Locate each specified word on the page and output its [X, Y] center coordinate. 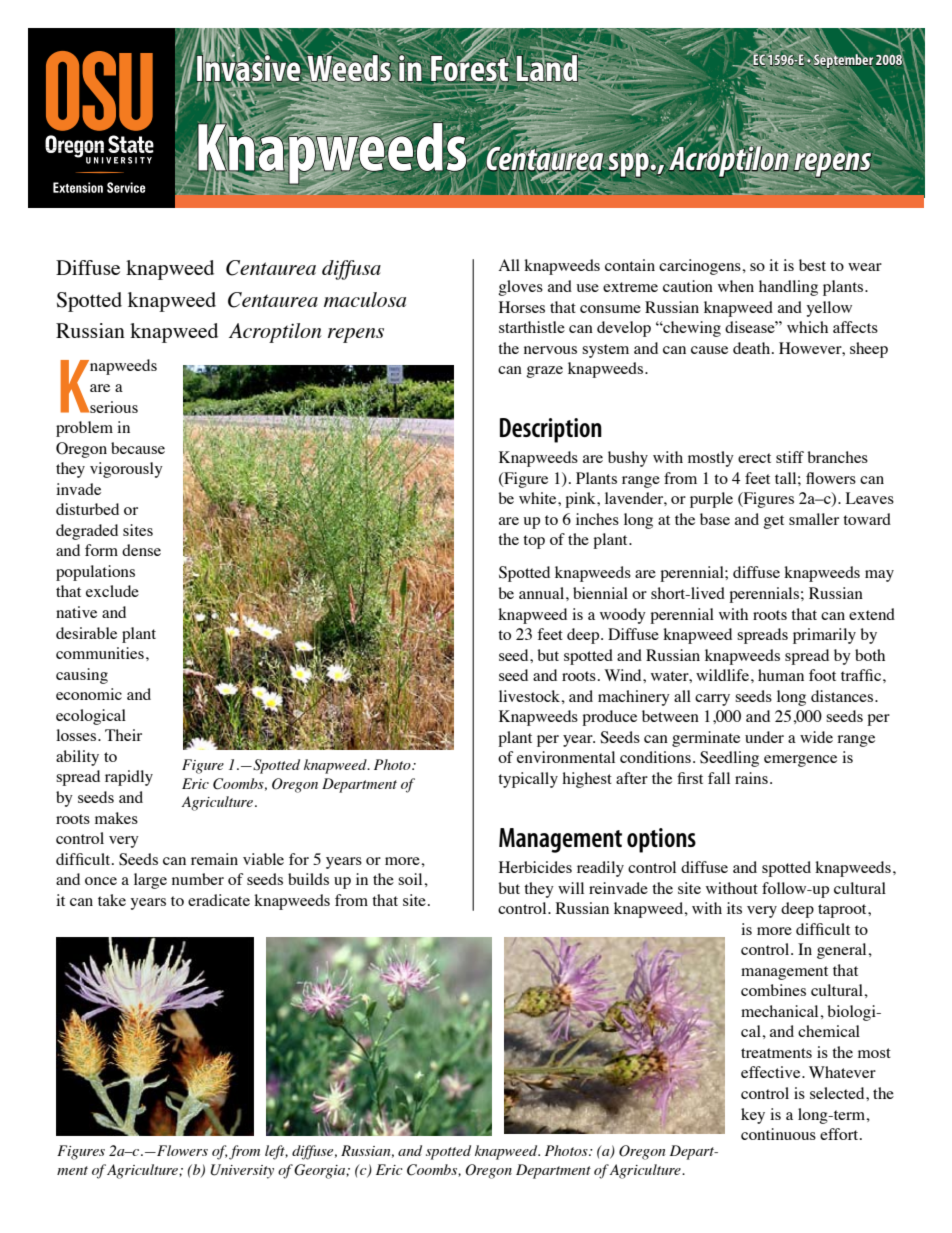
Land [547, 68]
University [242, 1171]
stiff [790, 457]
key [753, 1116]
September [844, 61]
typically [528, 780]
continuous [778, 1134]
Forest [470, 68]
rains [751, 778]
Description [551, 430]
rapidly [129, 778]
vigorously [126, 470]
